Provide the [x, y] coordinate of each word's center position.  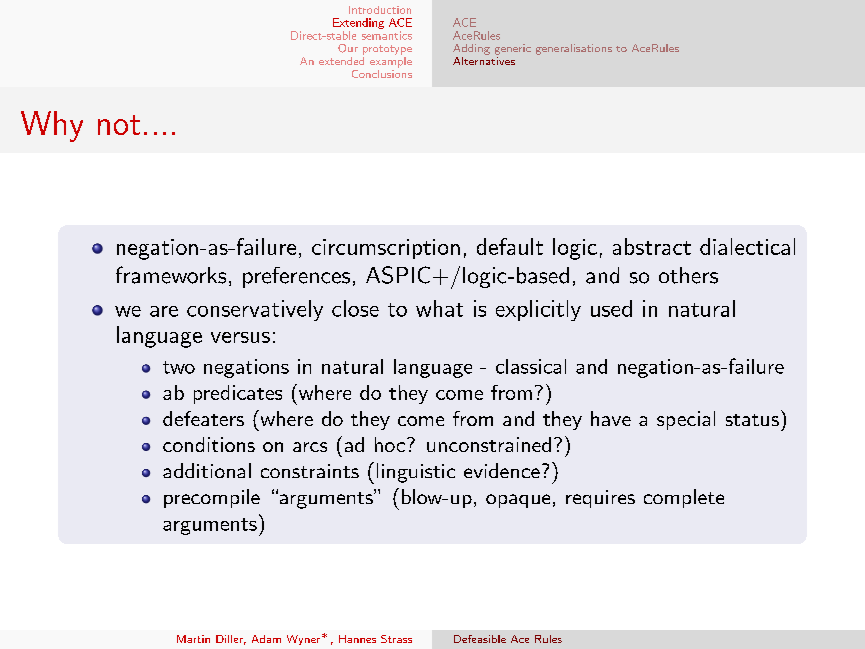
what [439, 308]
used [611, 308]
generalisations [574, 49]
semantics [387, 35]
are [164, 311]
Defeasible [480, 639]
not [119, 125]
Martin [193, 639]
